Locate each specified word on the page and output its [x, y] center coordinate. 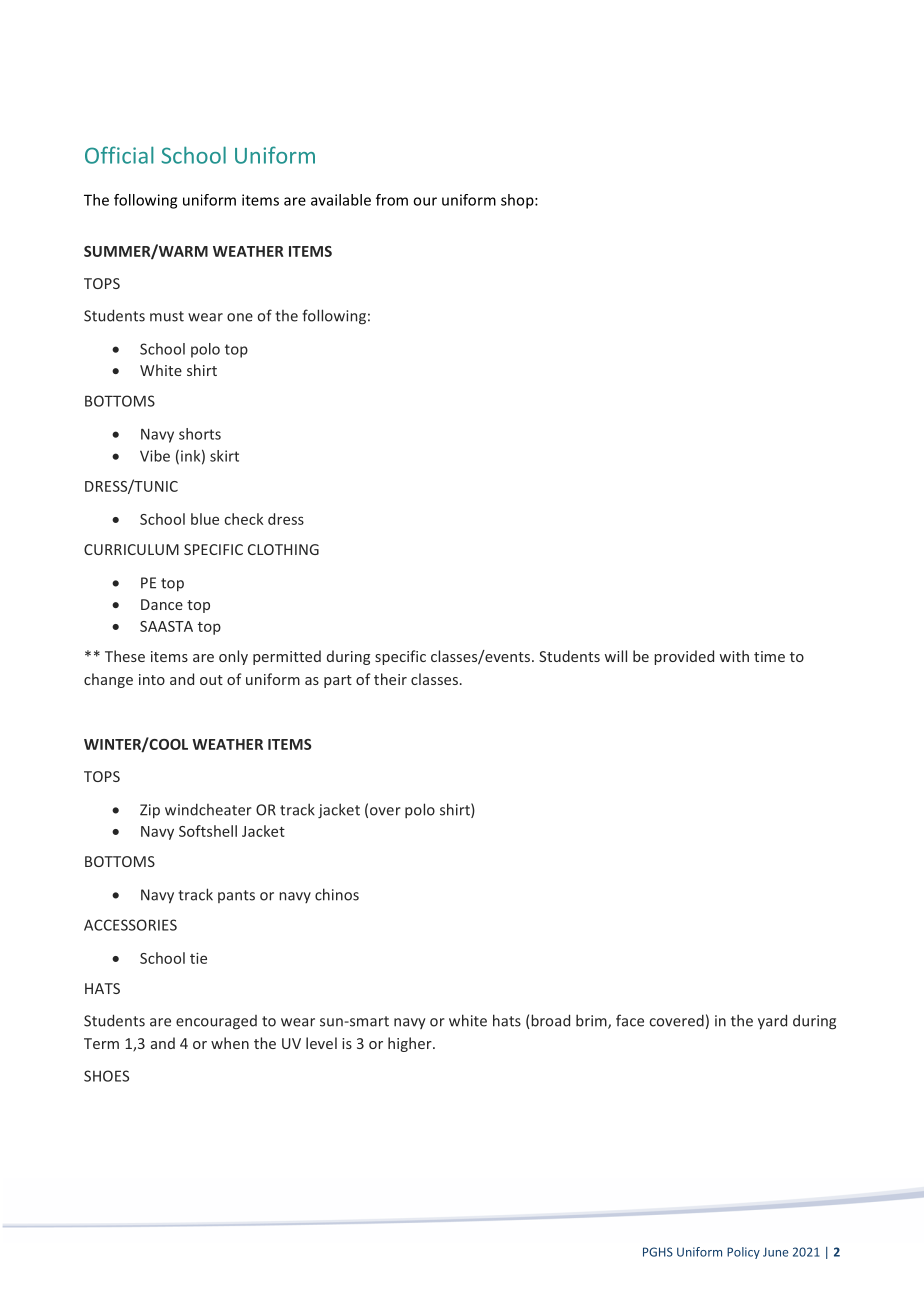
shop [518, 201]
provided [684, 657]
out [211, 680]
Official [119, 155]
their [390, 679]
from [392, 200]
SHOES [106, 1076]
